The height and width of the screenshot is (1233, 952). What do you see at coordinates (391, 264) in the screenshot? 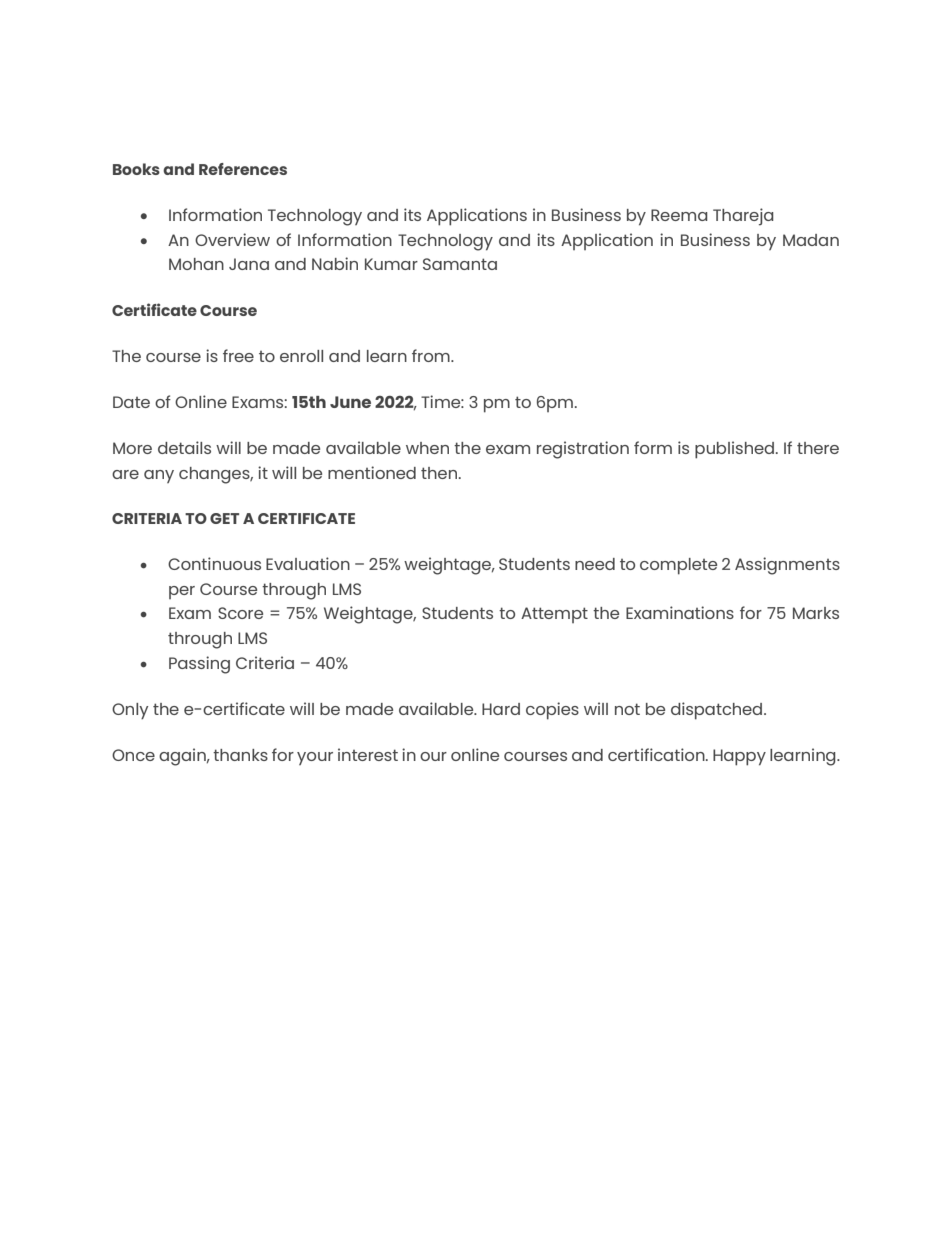
I see `Kumar` at bounding box center [391, 264].
